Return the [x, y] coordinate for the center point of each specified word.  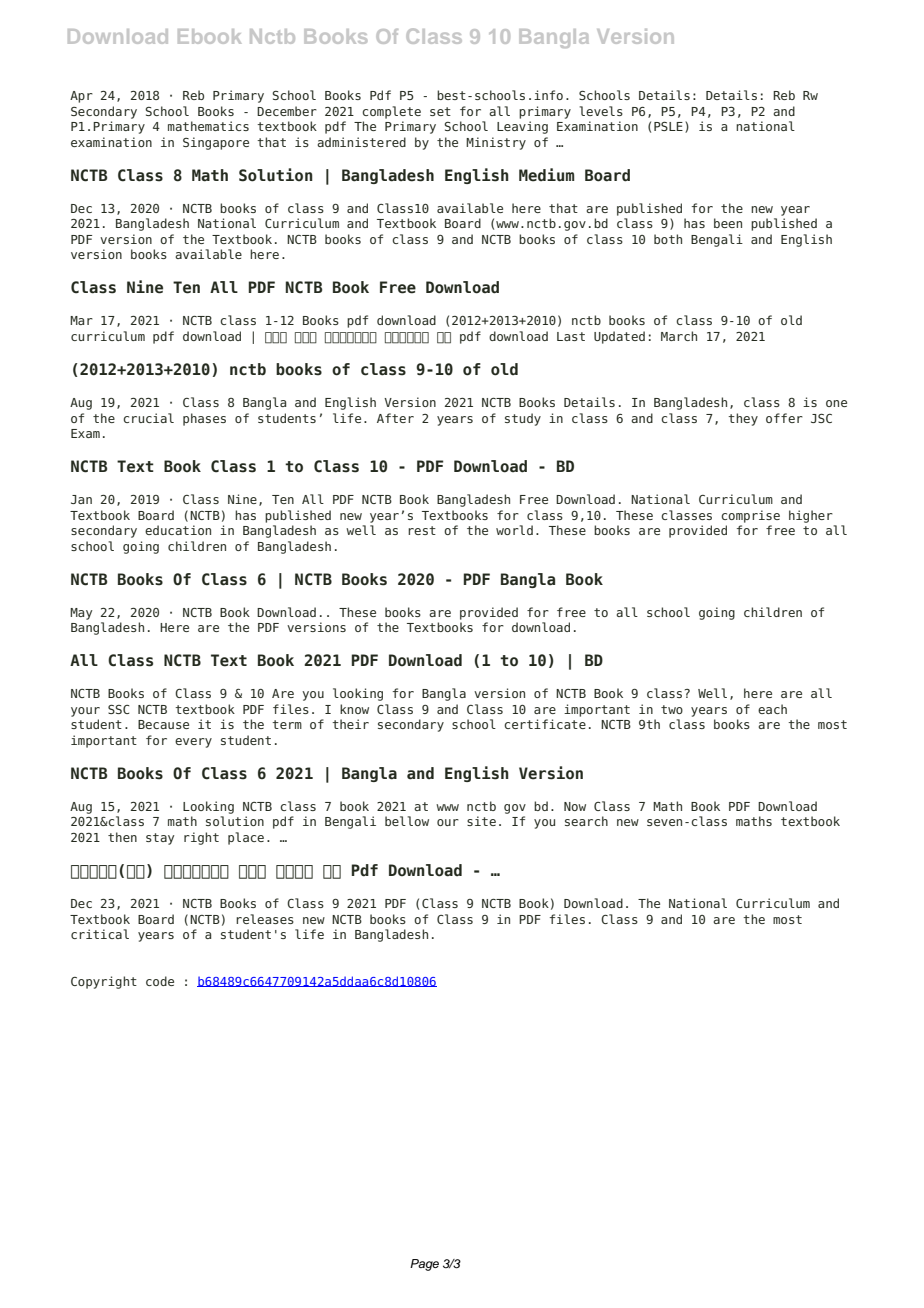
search [586, 821]
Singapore [216, 143]
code [160, 981]
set [440, 111]
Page [424, 1265]
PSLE [668, 126]
